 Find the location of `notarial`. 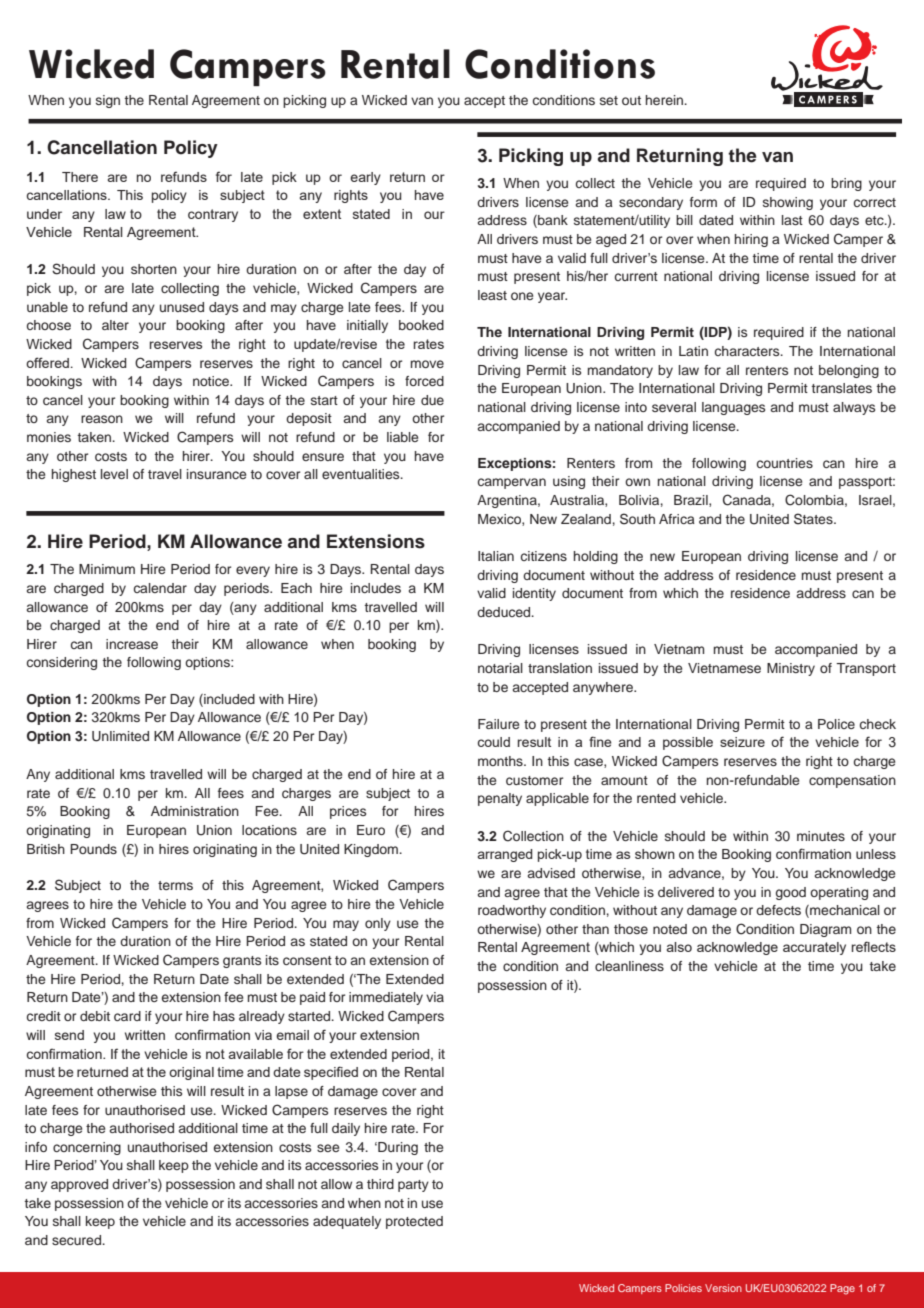

notarial is located at coordinates (500, 668).
